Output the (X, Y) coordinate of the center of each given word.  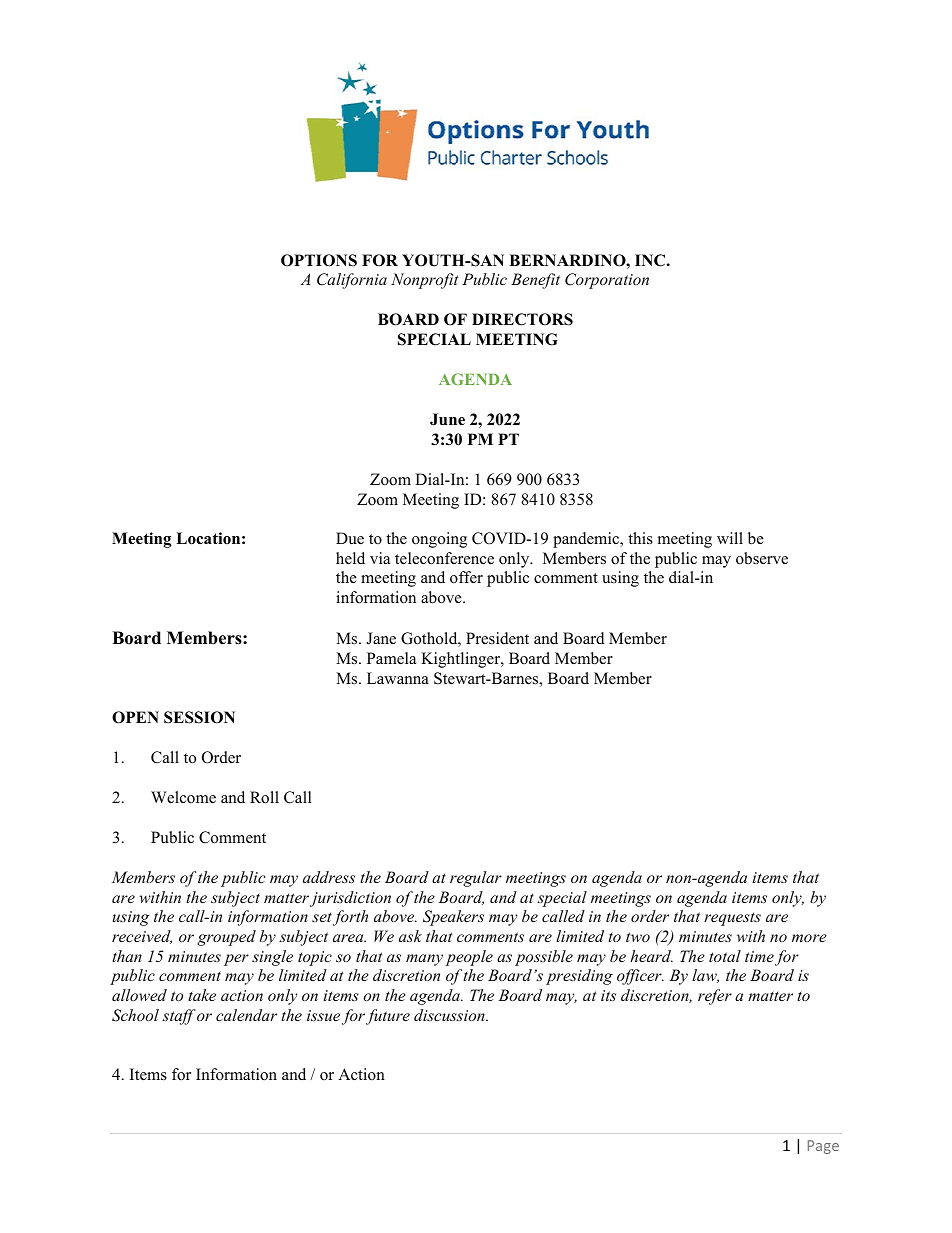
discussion (450, 1015)
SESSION (199, 717)
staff (179, 1017)
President (497, 638)
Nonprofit (425, 281)
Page (823, 1147)
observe (762, 558)
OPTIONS (319, 260)
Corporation (607, 281)
